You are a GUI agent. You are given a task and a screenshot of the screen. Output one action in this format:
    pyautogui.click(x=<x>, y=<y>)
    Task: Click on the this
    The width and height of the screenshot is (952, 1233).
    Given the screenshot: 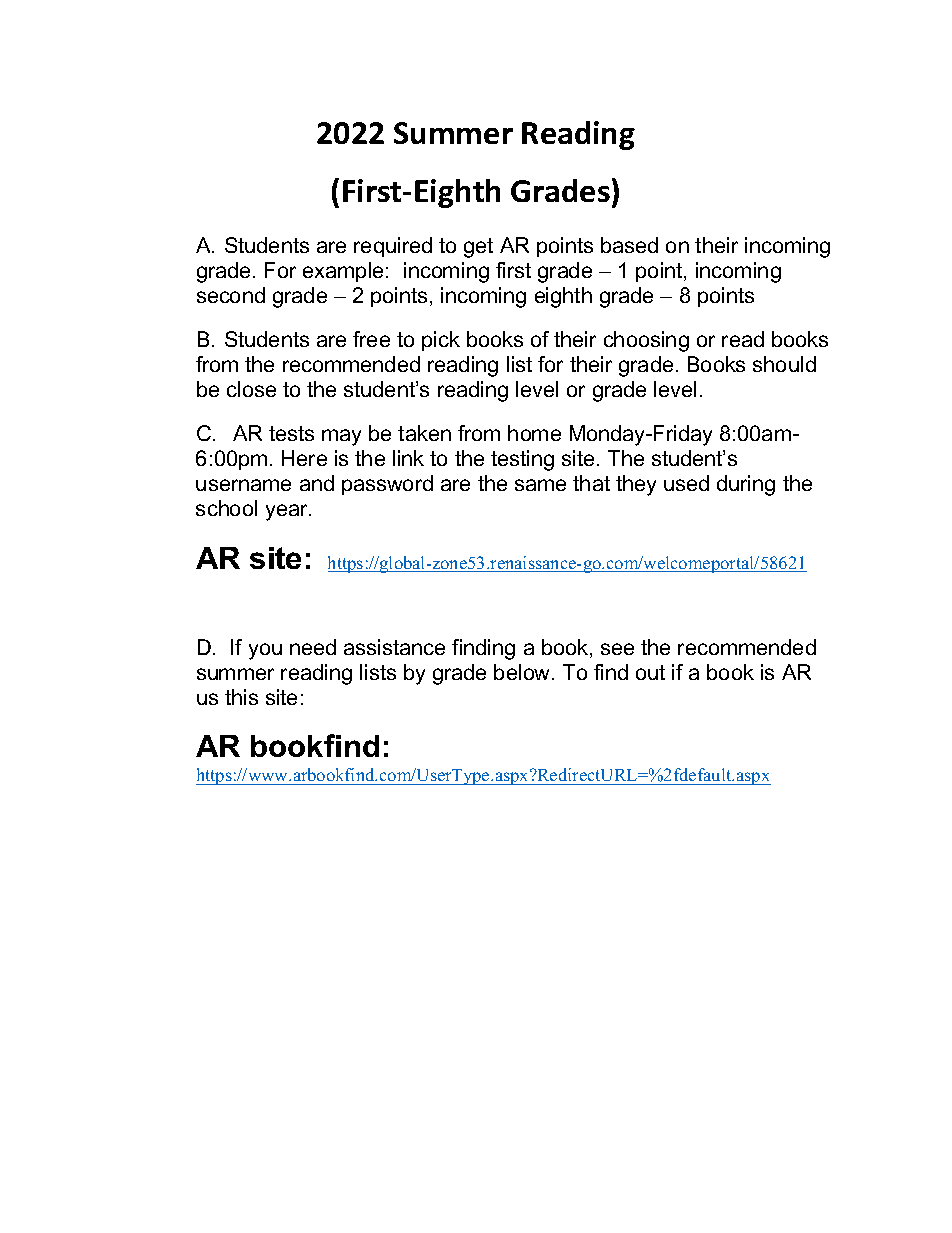 What is the action you would take?
    pyautogui.click(x=241, y=697)
